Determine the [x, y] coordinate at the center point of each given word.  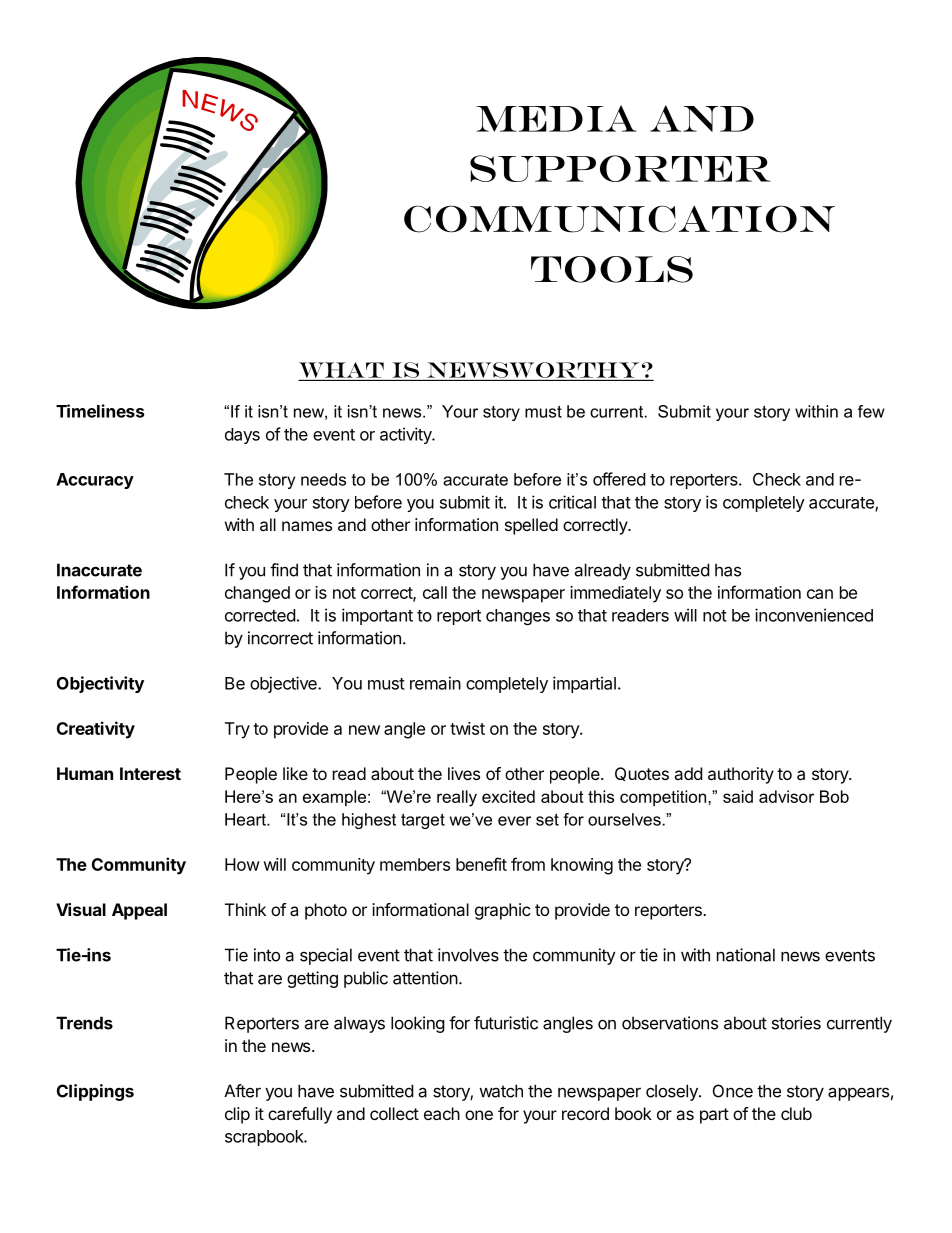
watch [501, 1091]
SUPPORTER [620, 168]
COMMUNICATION [619, 219]
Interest [150, 773]
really [457, 798]
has [728, 570]
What [341, 370]
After [242, 1091]
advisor [786, 796]
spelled [531, 526]
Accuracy [95, 481]
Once [733, 1091]
